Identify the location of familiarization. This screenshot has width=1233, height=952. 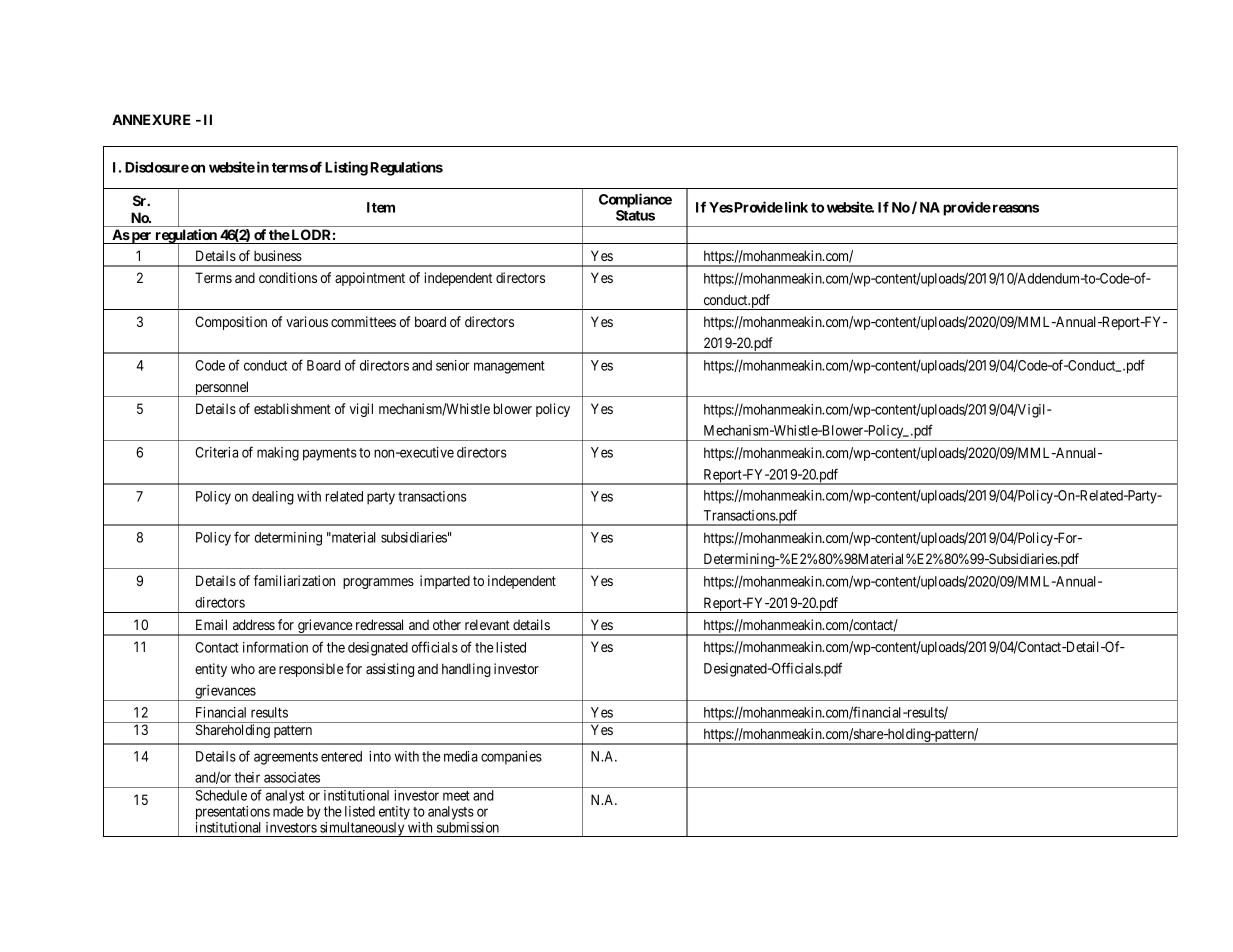
(294, 580).
